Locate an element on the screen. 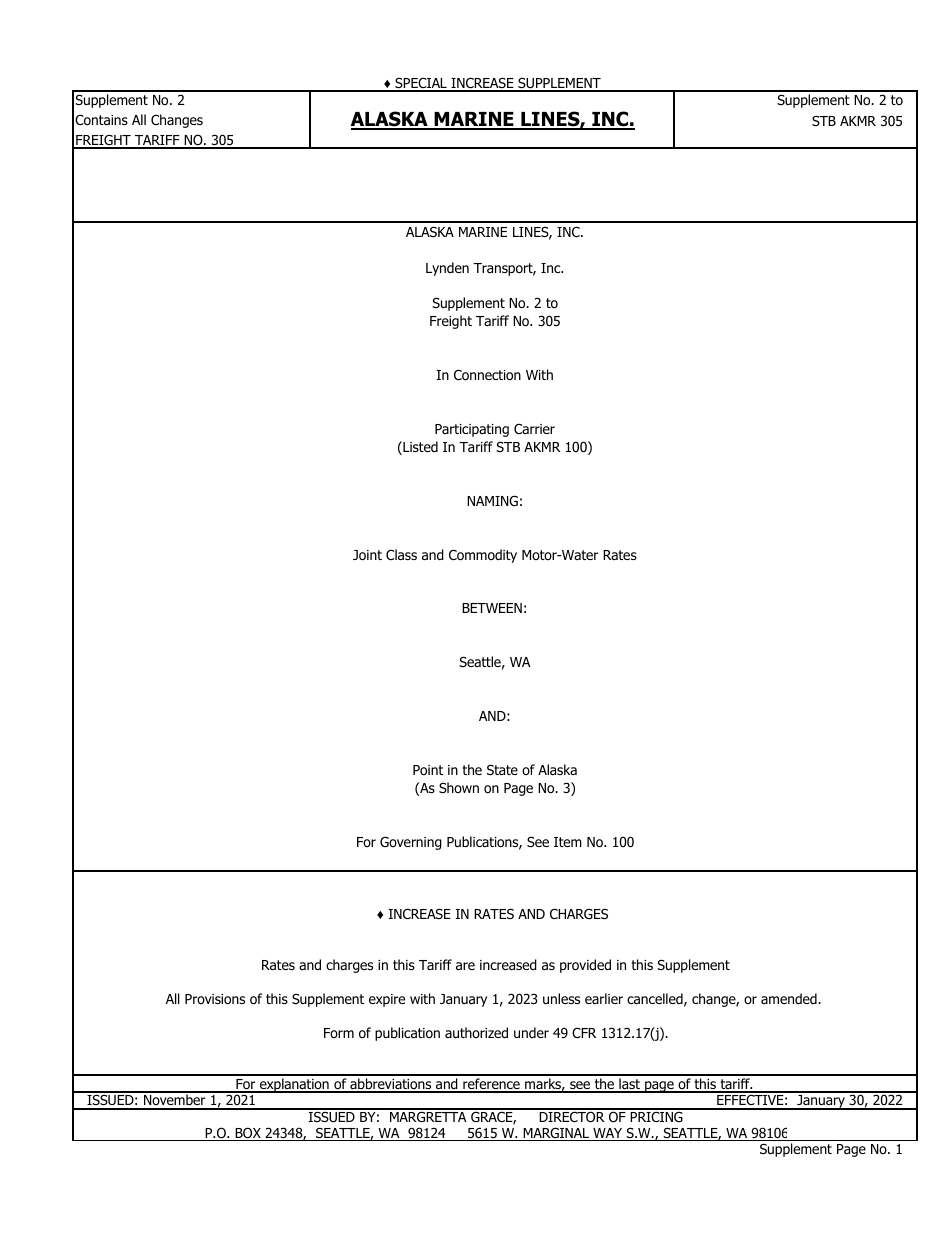 Image resolution: width=952 pixels, height=1233 pixels. Governing is located at coordinates (411, 843).
